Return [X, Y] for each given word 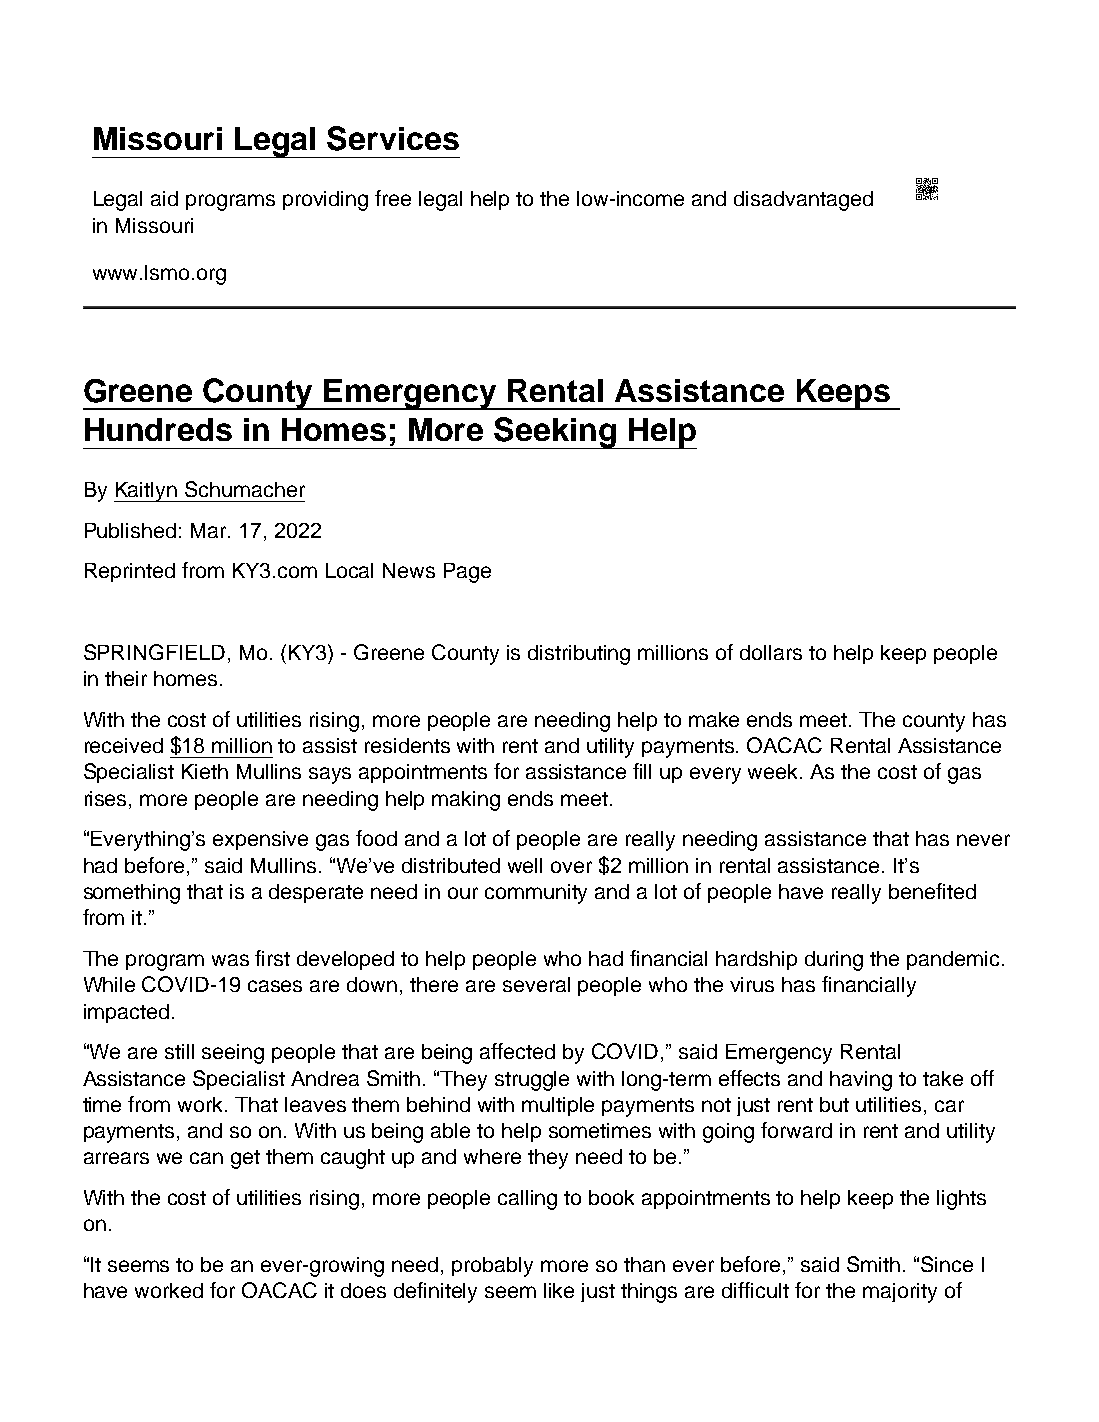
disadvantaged [803, 201]
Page [467, 573]
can [206, 1158]
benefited [932, 891]
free [393, 198]
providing [325, 201]
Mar [210, 530]
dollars [771, 652]
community [536, 894]
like [559, 1290]
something [132, 894]
